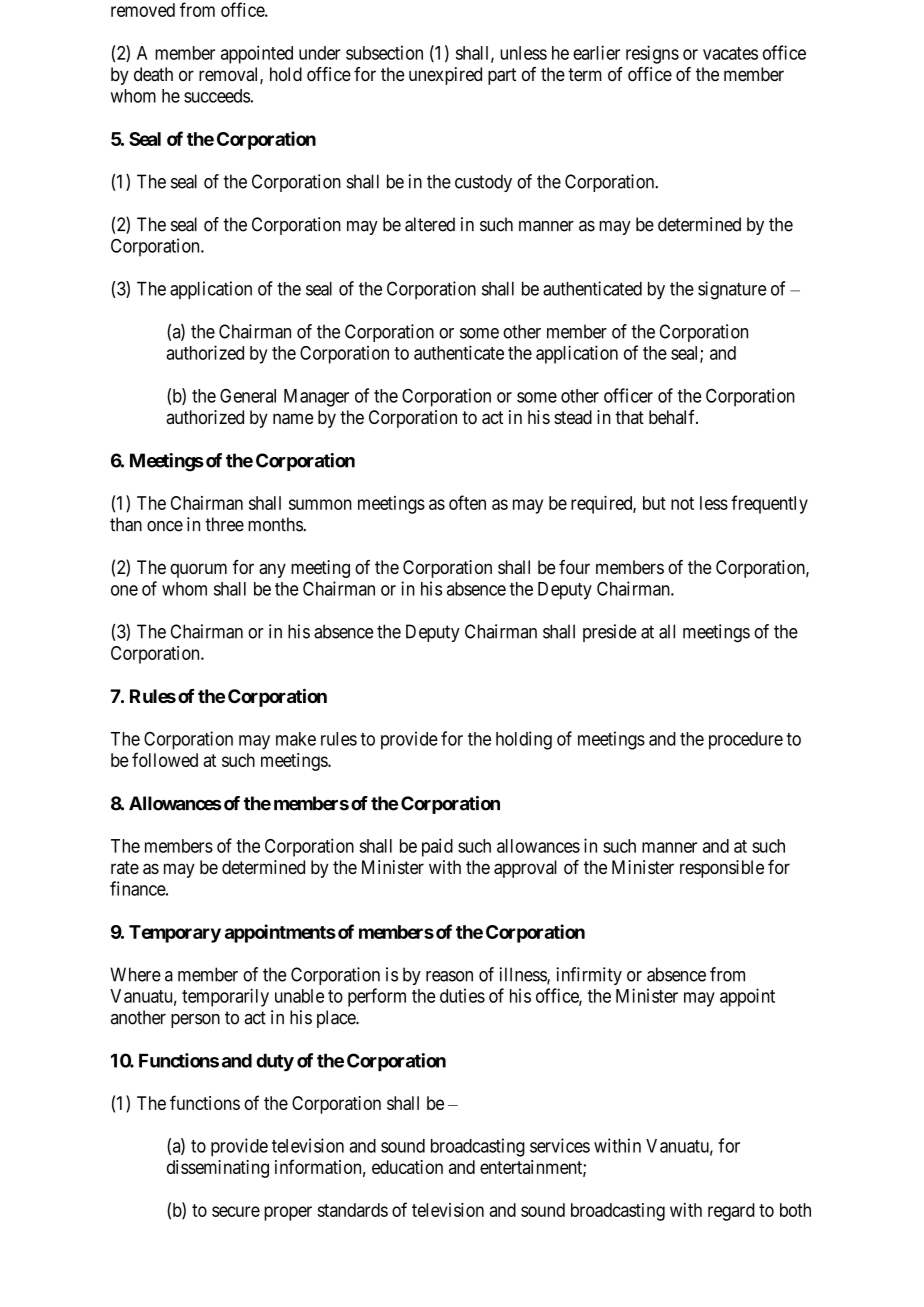  What do you see at coordinates (445, 76) in the screenshot?
I see `unexpired` at bounding box center [445, 76].
